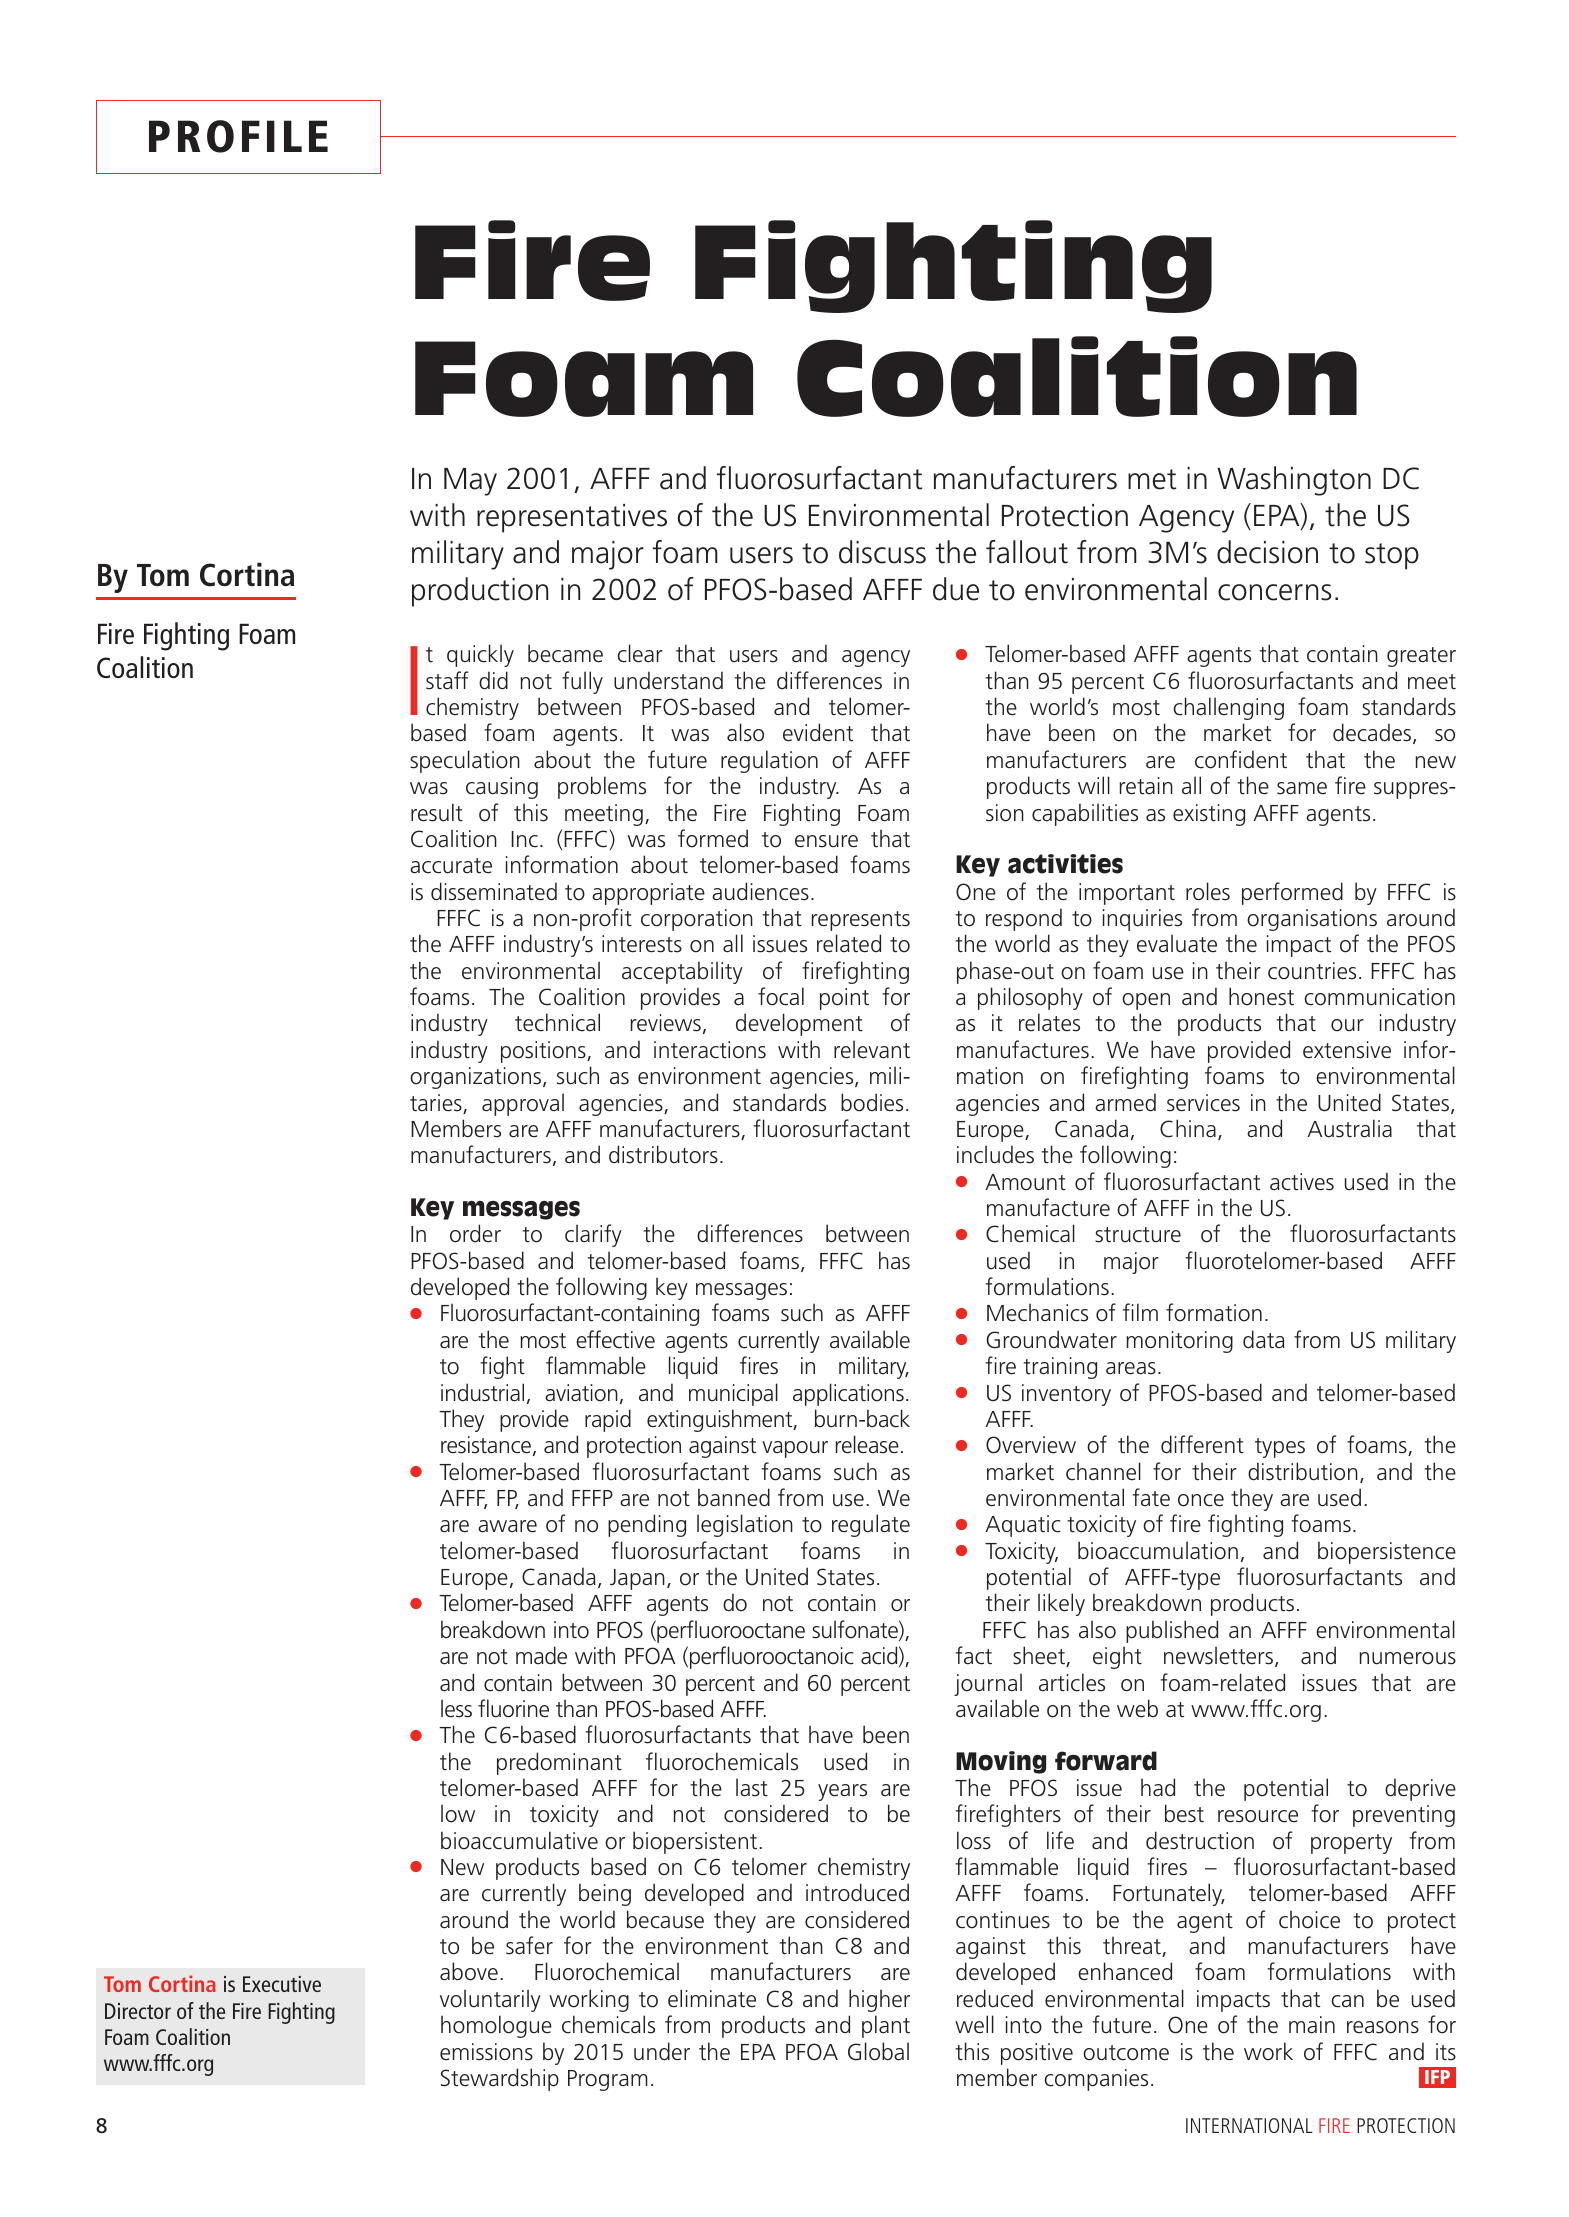 This screenshot has width=1569, height=2217. Describe the element at coordinates (848, 1394) in the screenshot. I see `applications` at that location.
